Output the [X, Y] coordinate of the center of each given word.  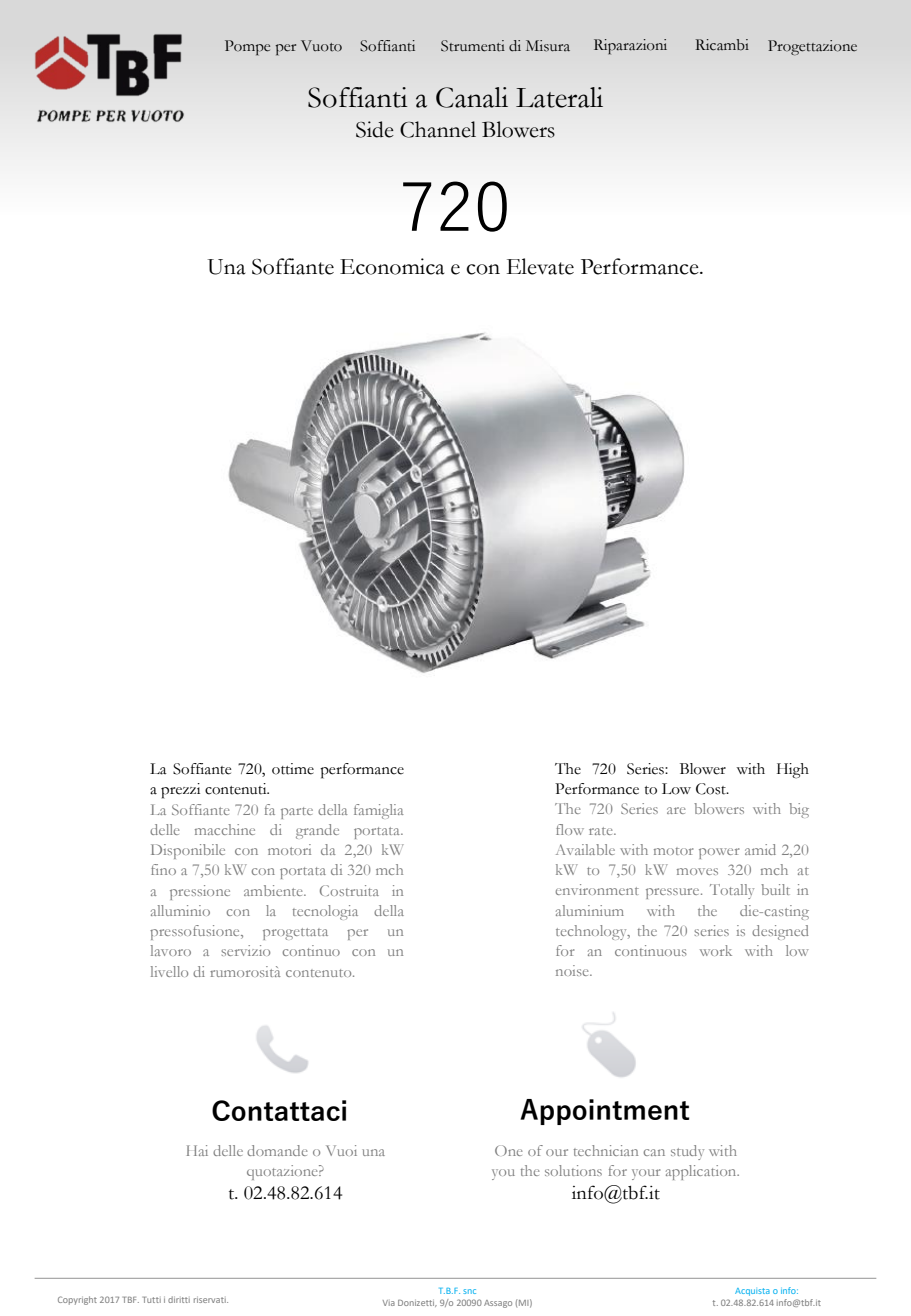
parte [297, 813]
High [793, 771]
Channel [438, 129]
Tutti [152, 1300]
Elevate [540, 266]
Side [375, 129]
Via [389, 1303]
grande [317, 831]
